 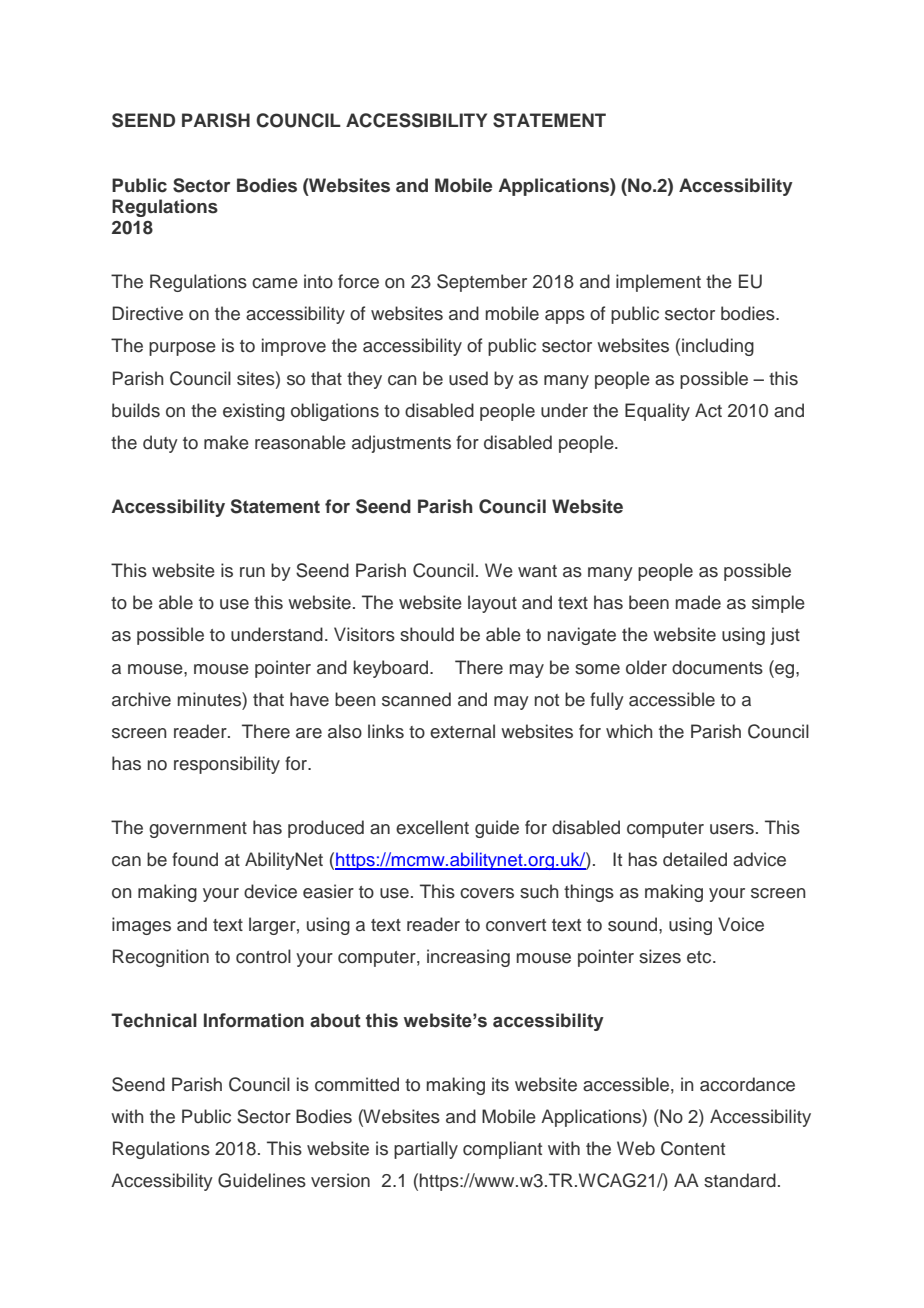 What do you see at coordinates (426, 1150) in the screenshot?
I see `partially` at bounding box center [426, 1150].
